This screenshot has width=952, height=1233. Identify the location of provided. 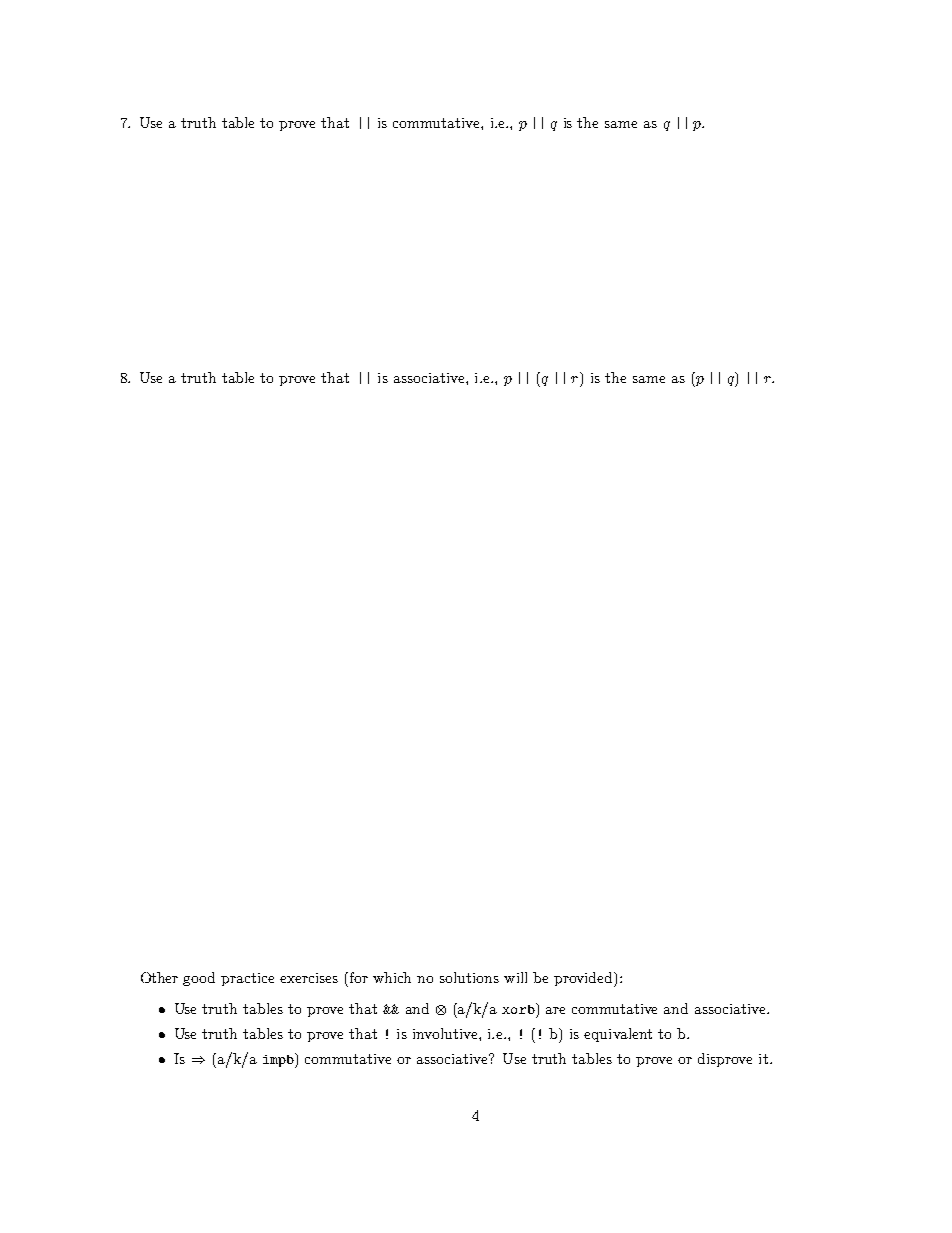
(584, 979).
